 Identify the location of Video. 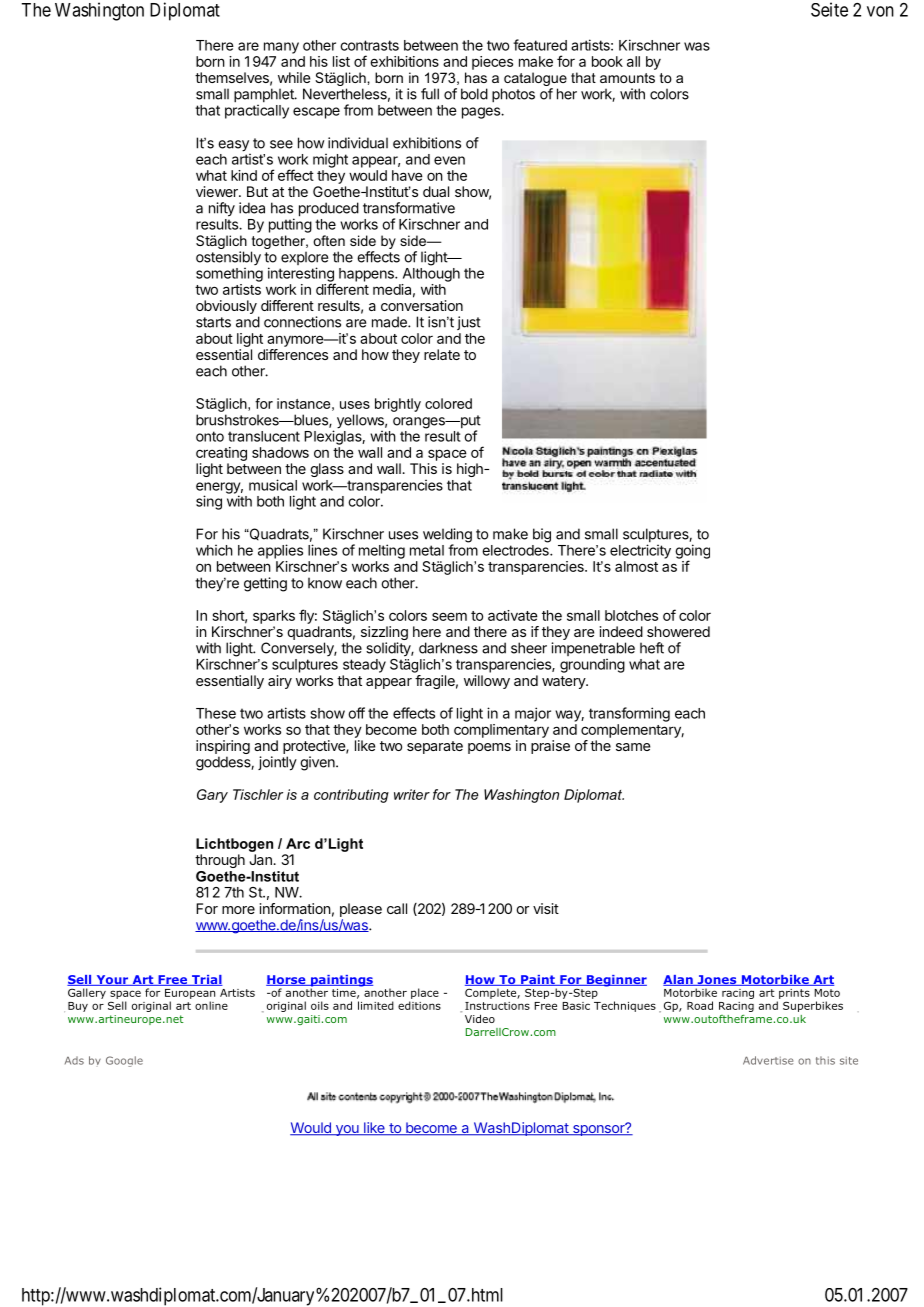
(480, 1018).
